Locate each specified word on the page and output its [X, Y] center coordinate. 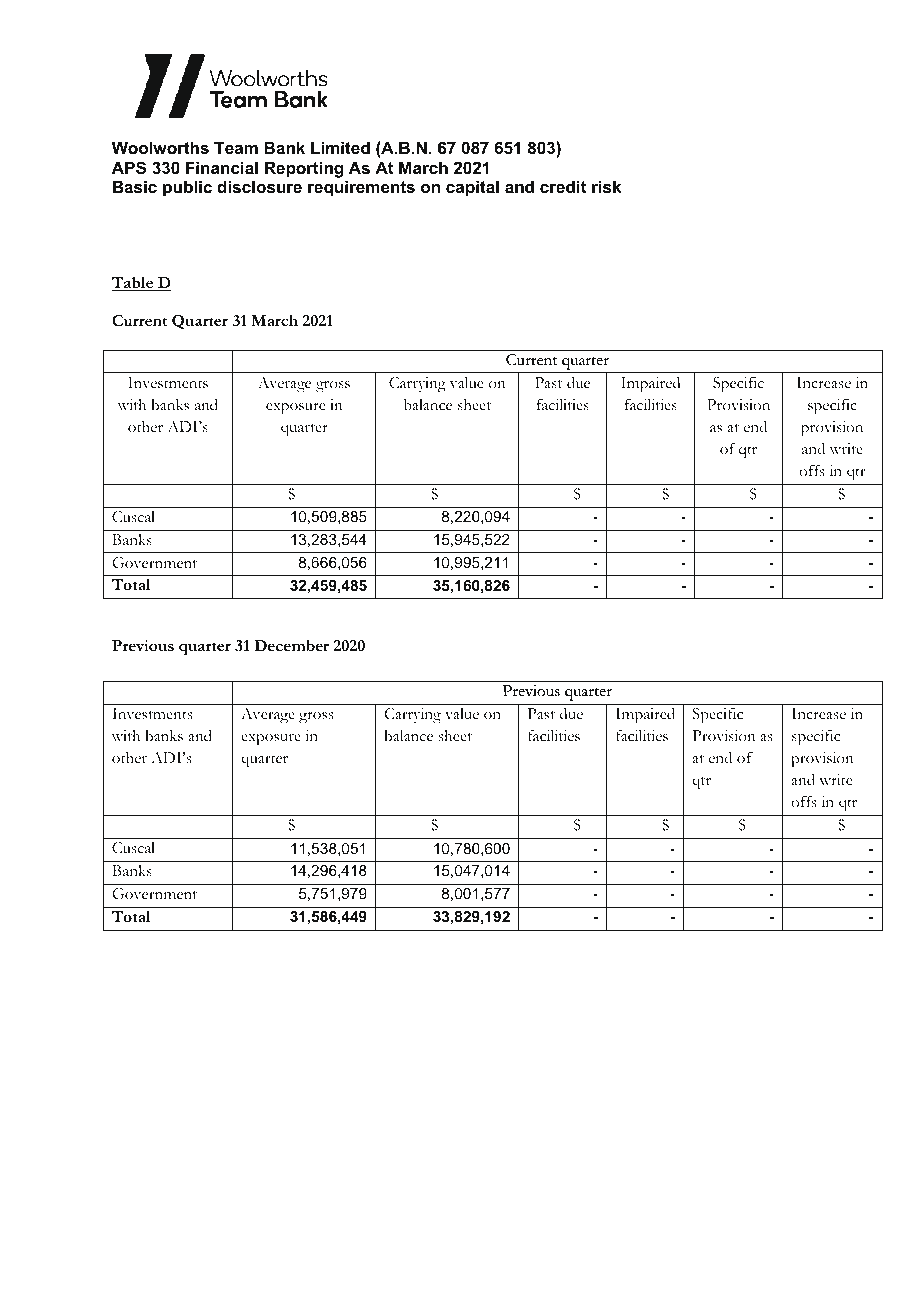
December [291, 645]
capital [472, 188]
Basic [135, 186]
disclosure [259, 186]
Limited [340, 147]
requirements [361, 188]
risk [606, 186]
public [187, 188]
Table [134, 283]
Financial [222, 167]
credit [563, 186]
